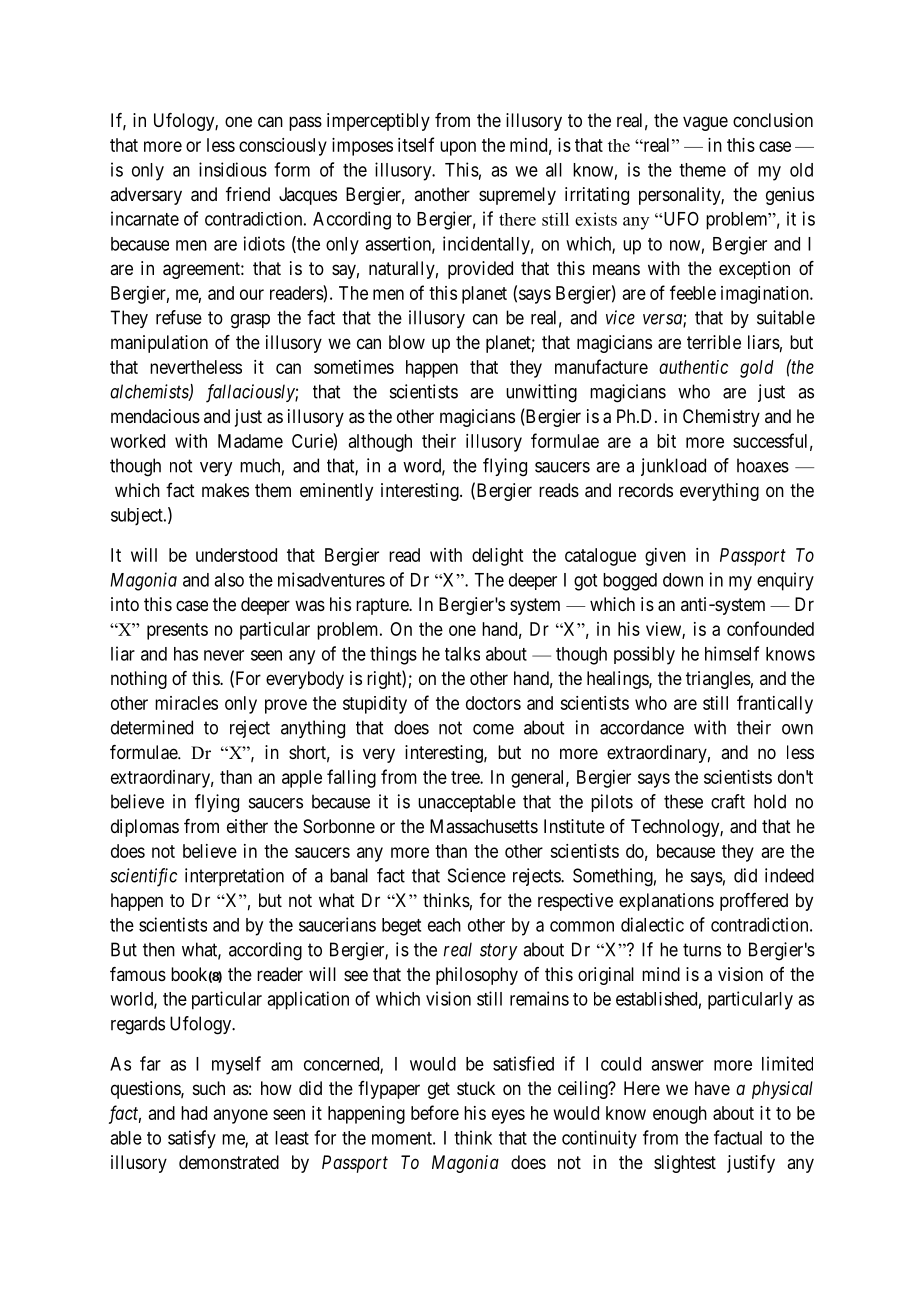 This screenshot has width=924, height=1308. Describe the element at coordinates (458, 148) in the screenshot. I see `upon` at that location.
